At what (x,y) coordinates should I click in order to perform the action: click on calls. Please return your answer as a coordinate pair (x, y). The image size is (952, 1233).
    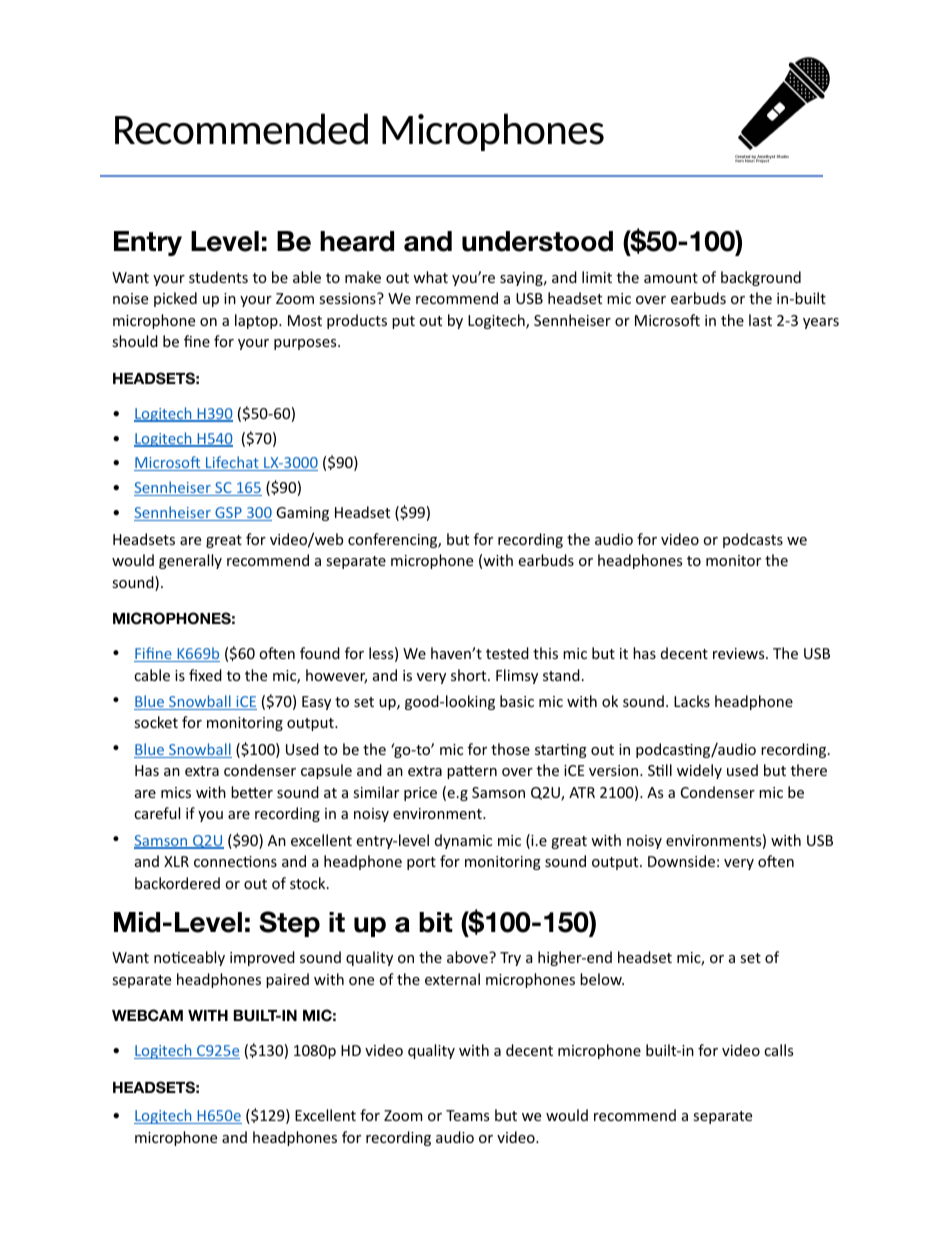
    Looking at the image, I should click on (778, 1050).
